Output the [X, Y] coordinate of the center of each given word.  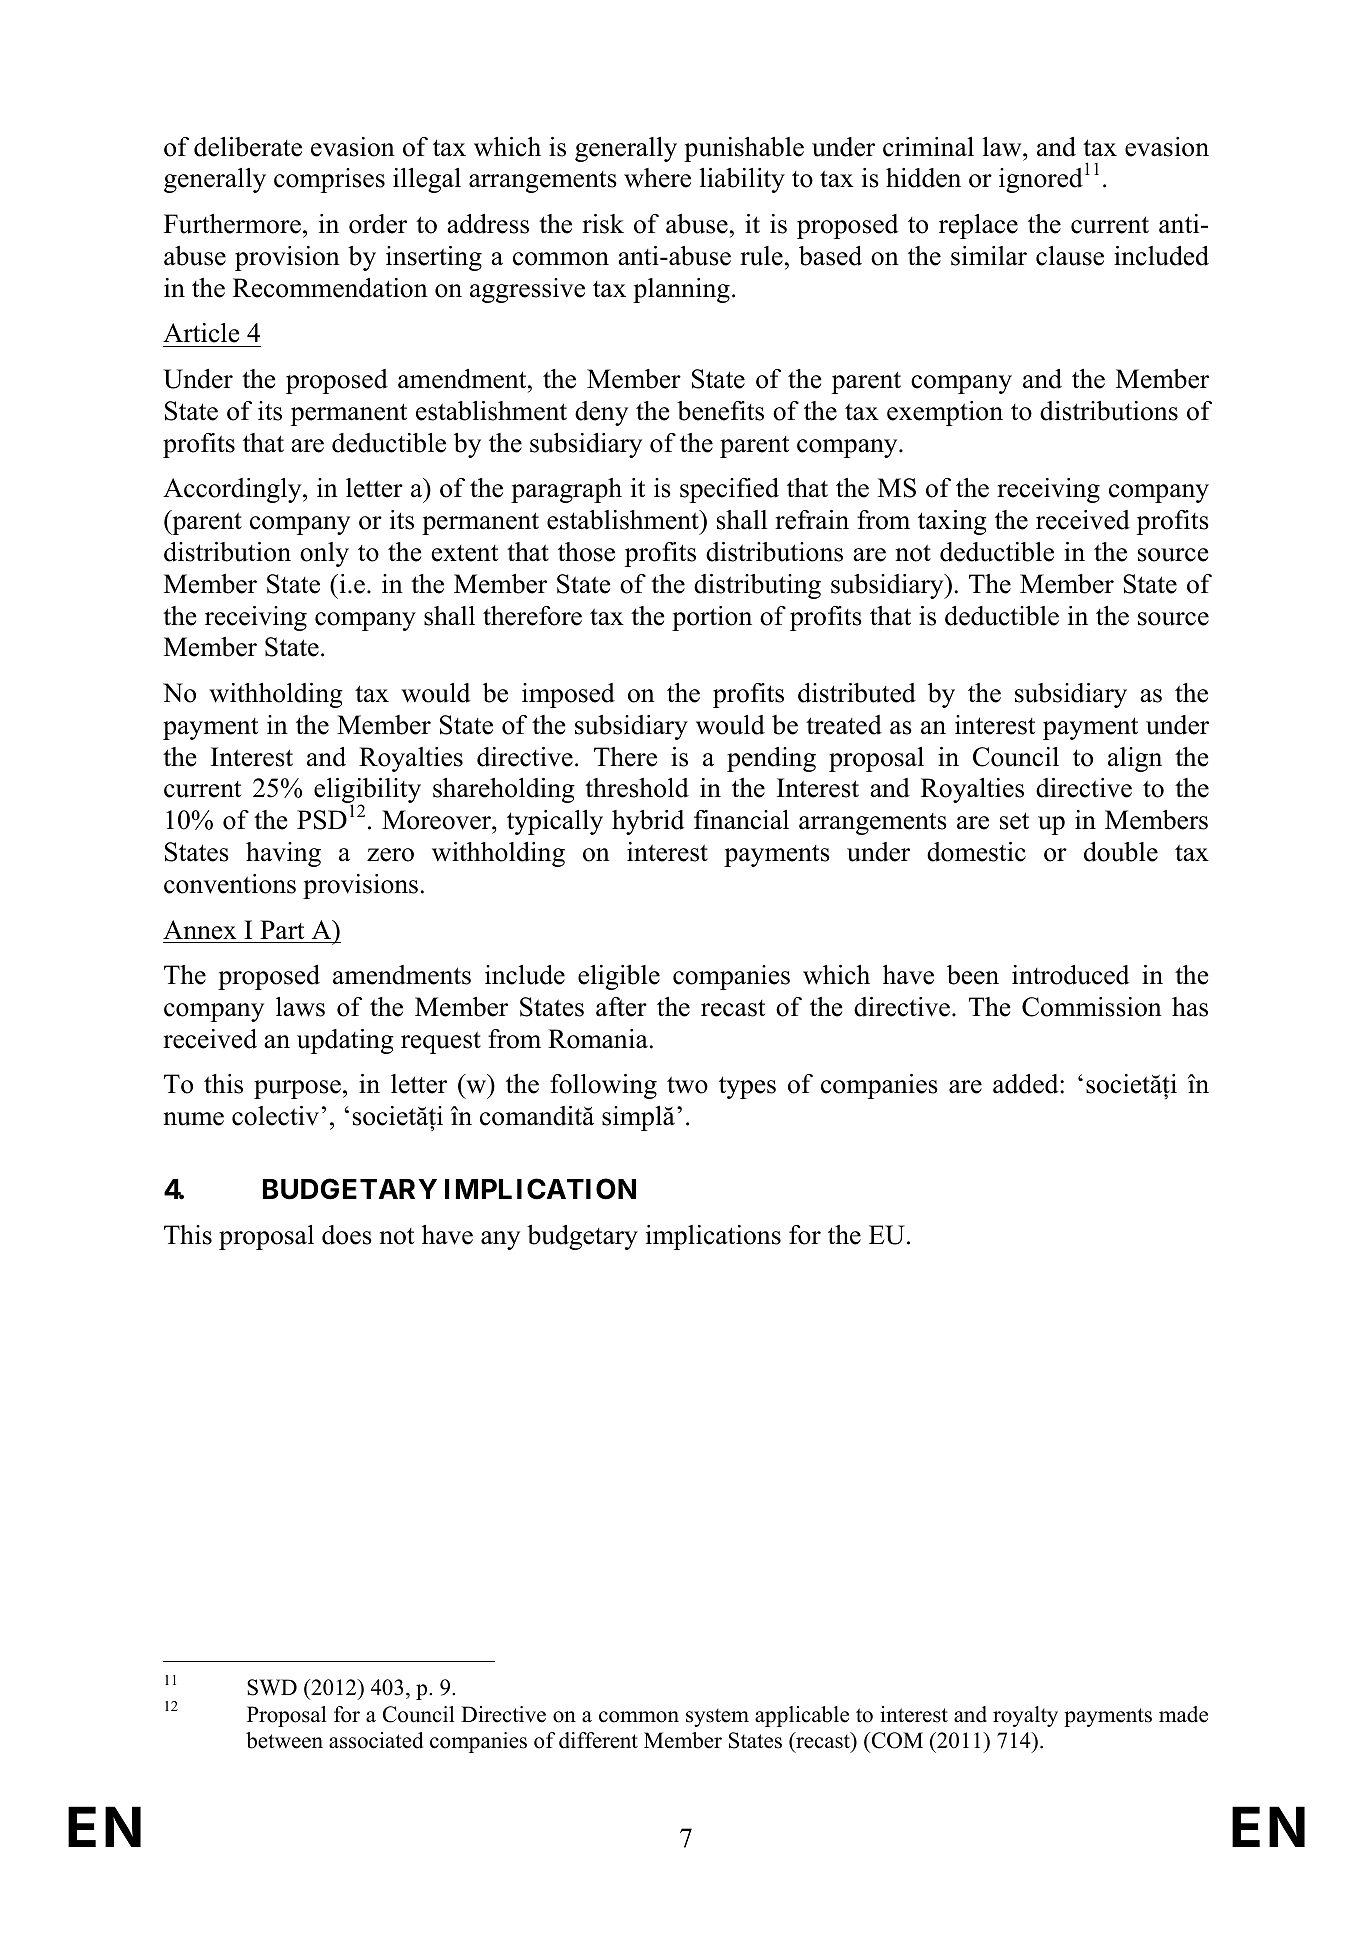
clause [1070, 256]
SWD [272, 1687]
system [717, 1717]
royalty [1025, 1716]
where [657, 178]
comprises [329, 180]
